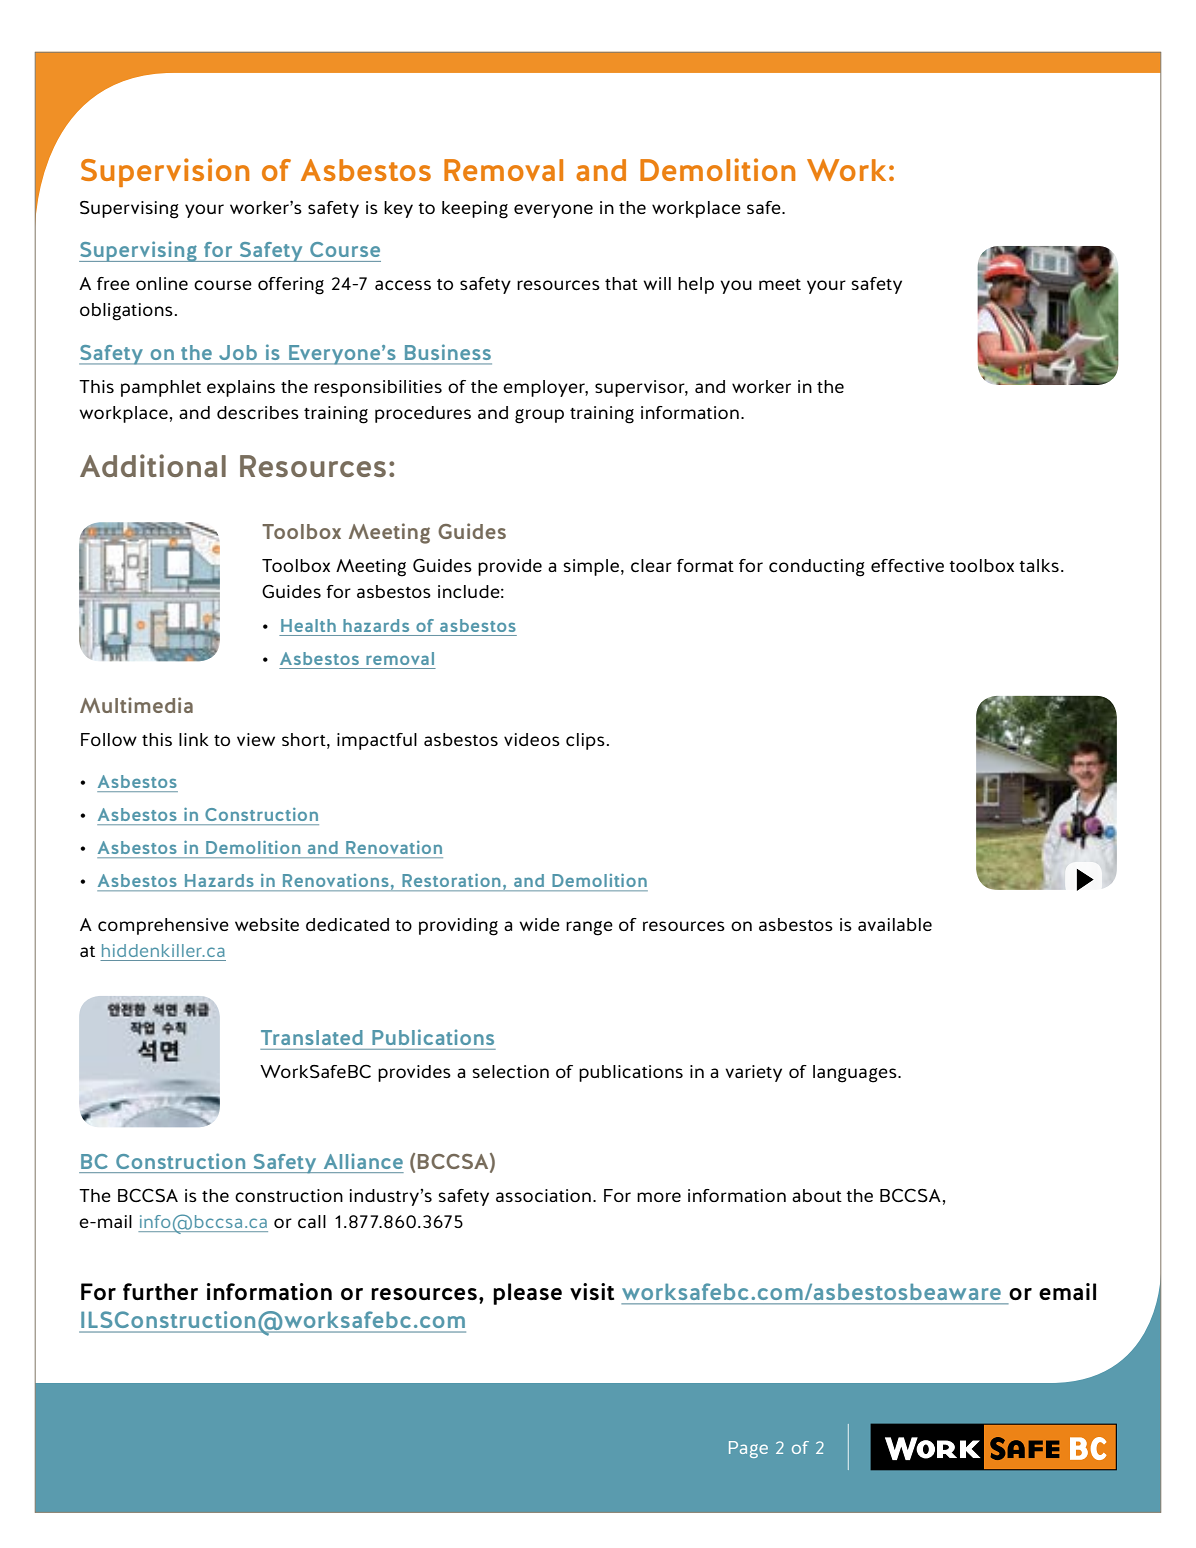 Image resolution: width=1196 pixels, height=1548 pixels. What do you see at coordinates (895, 924) in the document?
I see `available` at bounding box center [895, 924].
